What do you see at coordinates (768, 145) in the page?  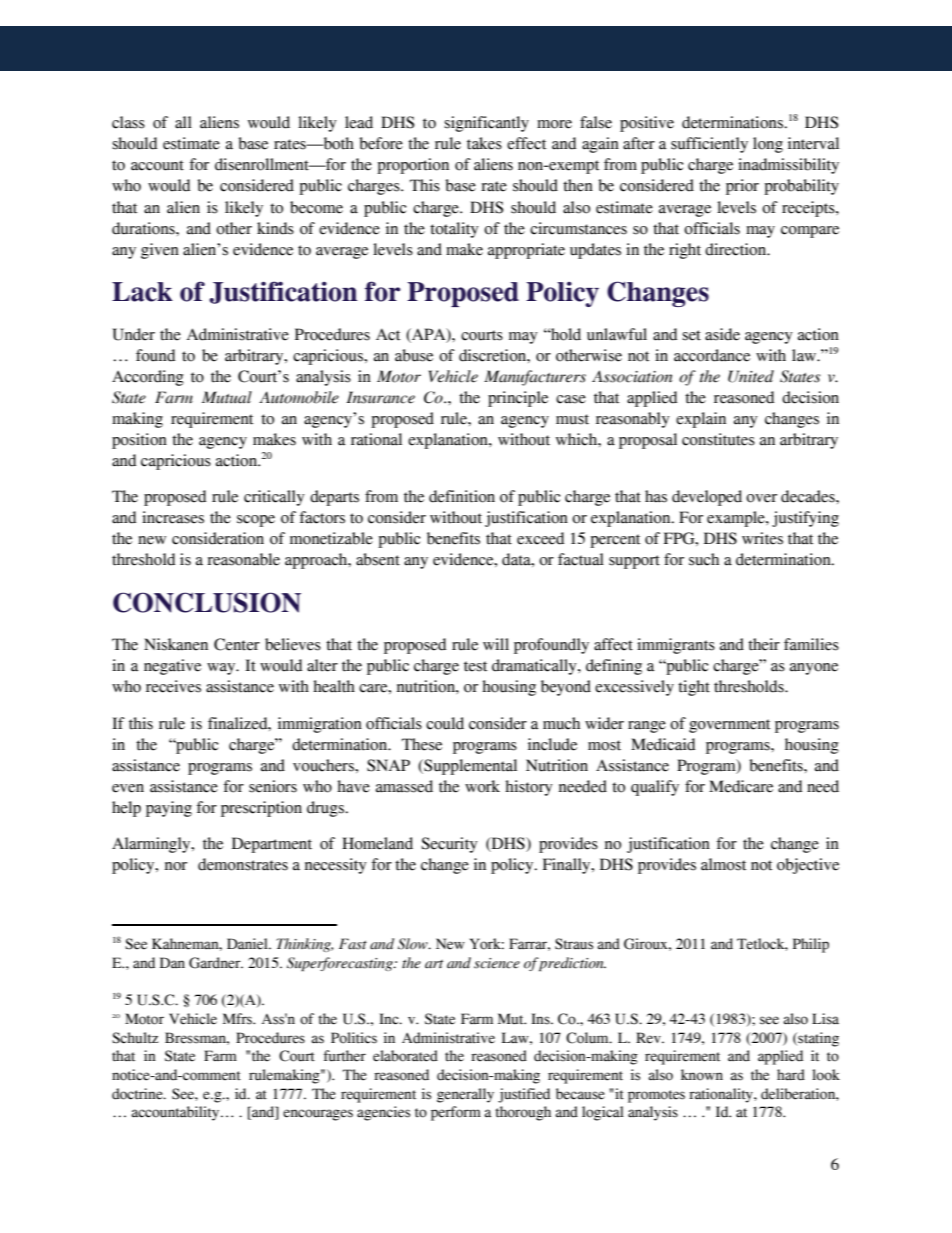 I see `long` at bounding box center [768, 145].
